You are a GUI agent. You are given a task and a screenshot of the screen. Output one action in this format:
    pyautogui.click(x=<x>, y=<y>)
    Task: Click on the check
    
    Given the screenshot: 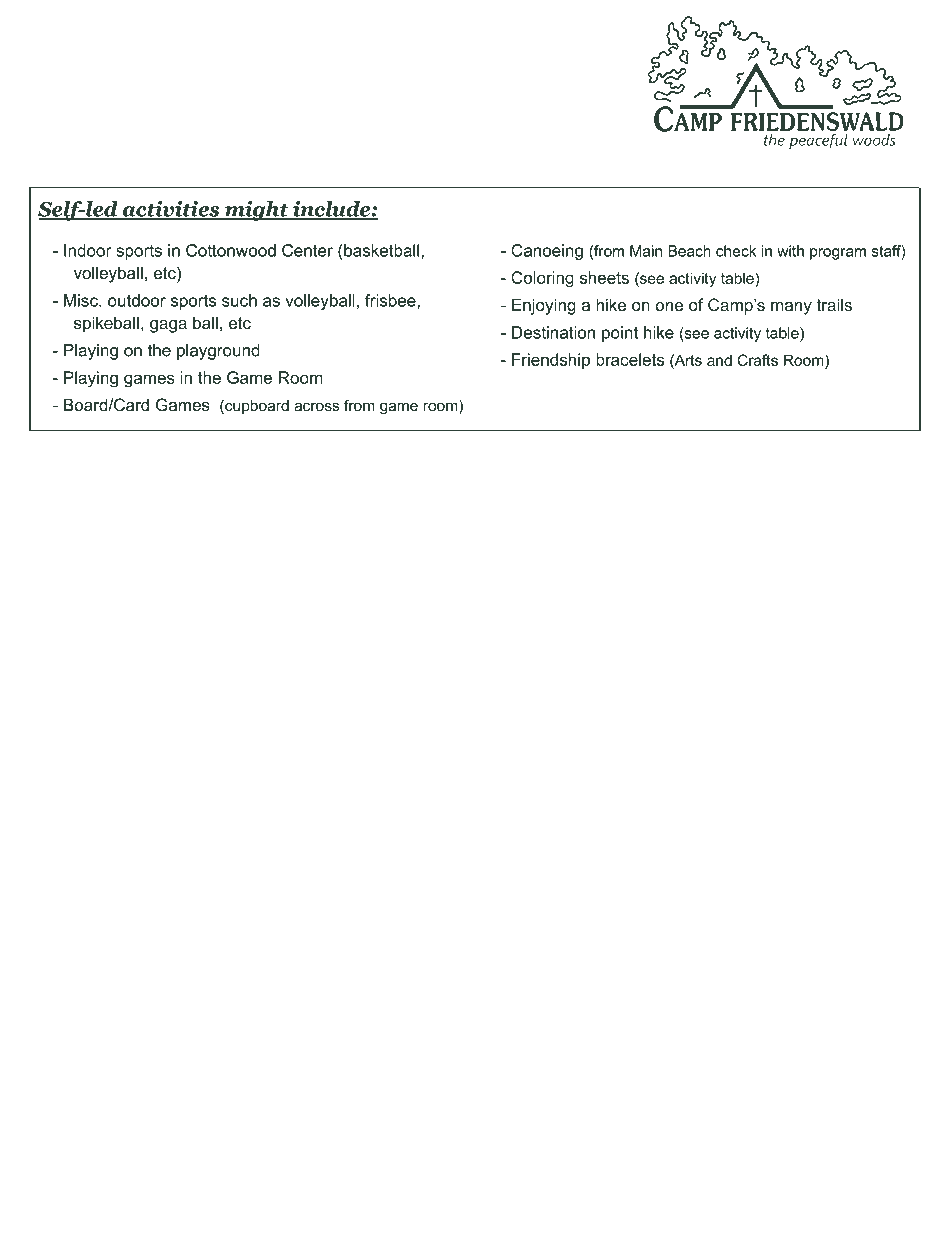 What is the action you would take?
    pyautogui.click(x=736, y=251)
